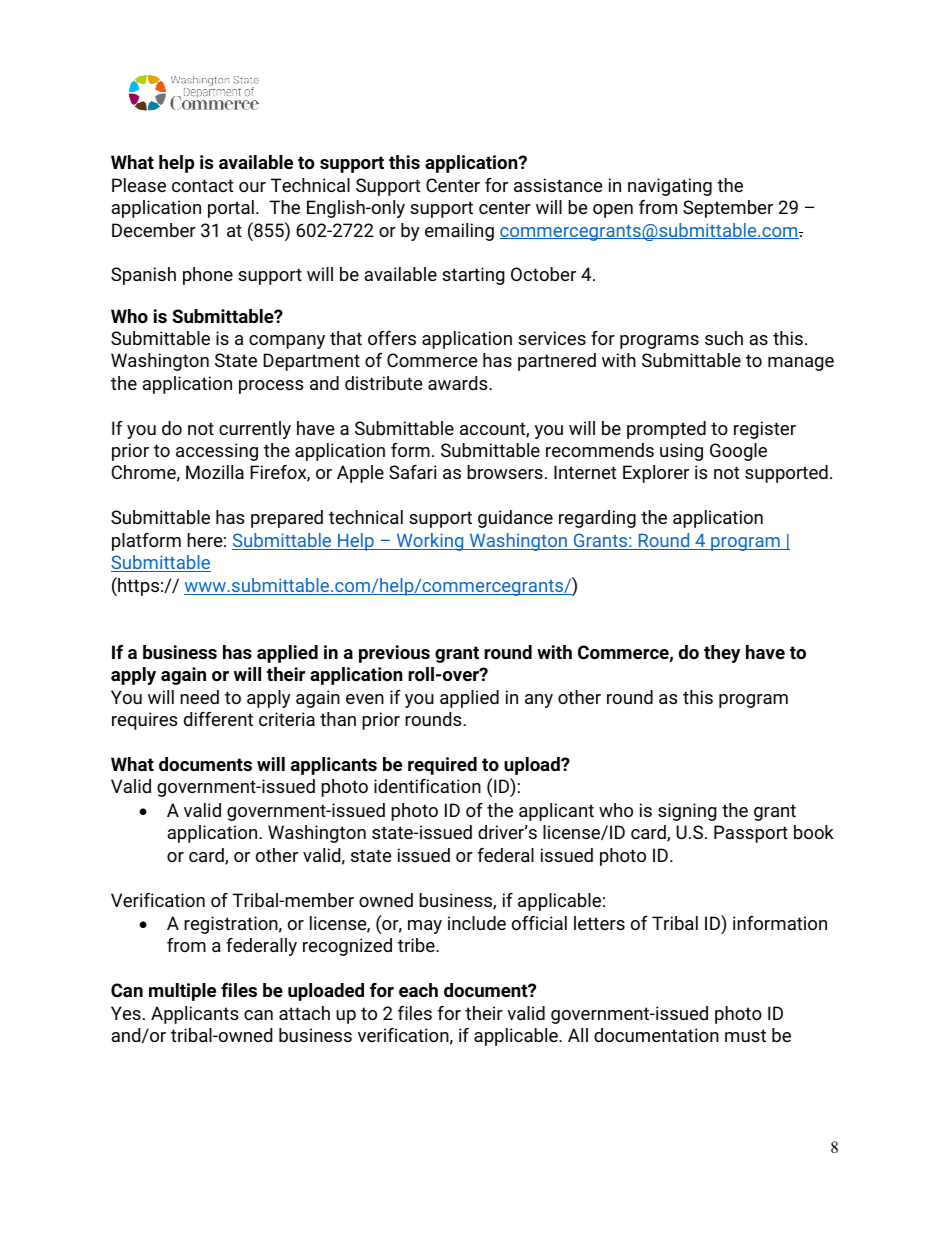 The width and height of the page is (952, 1233). Describe the element at coordinates (724, 338) in the page. I see `such` at that location.
